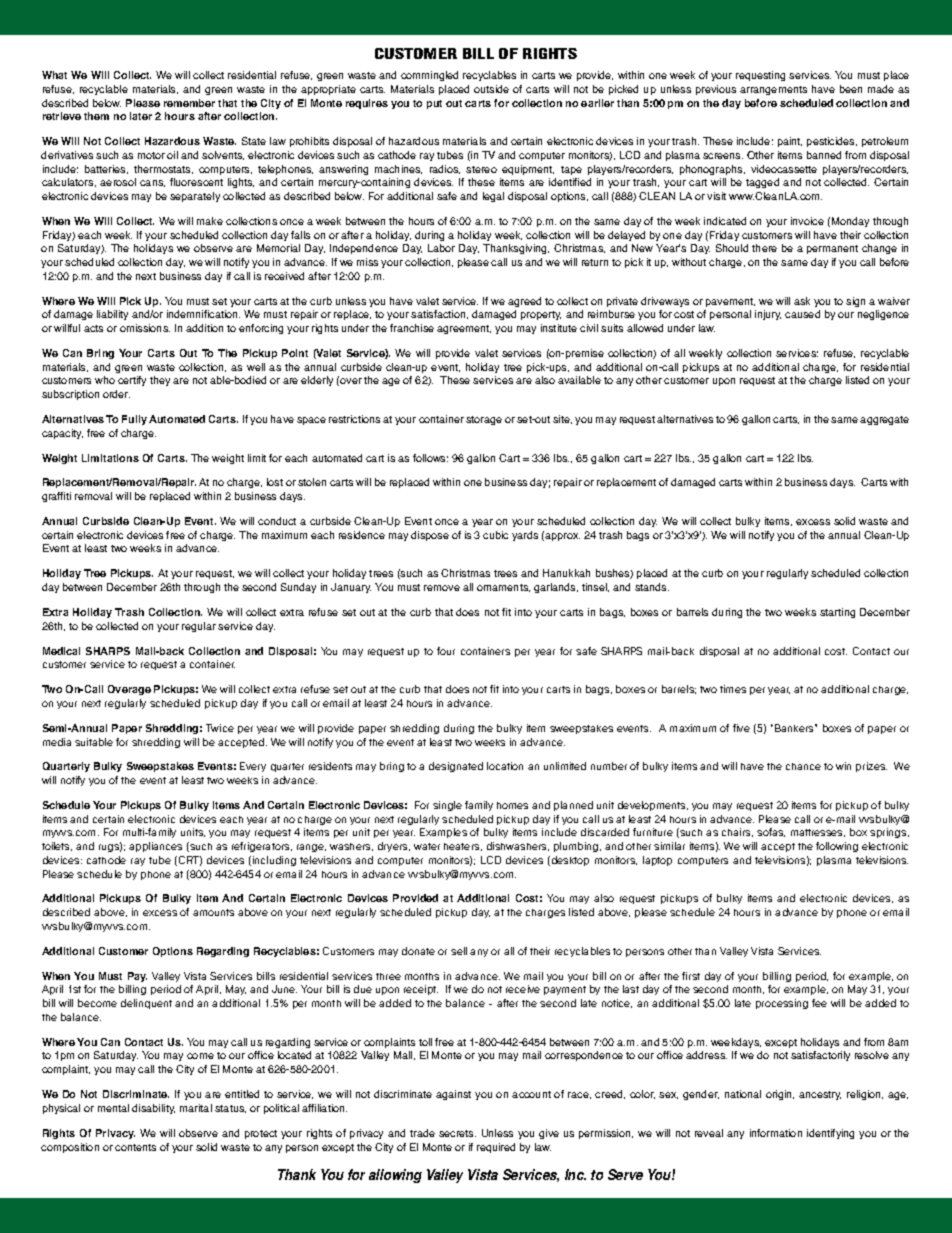 The width and height of the screenshot is (952, 1233). What do you see at coordinates (155, 847) in the screenshot?
I see `appliances` at bounding box center [155, 847].
